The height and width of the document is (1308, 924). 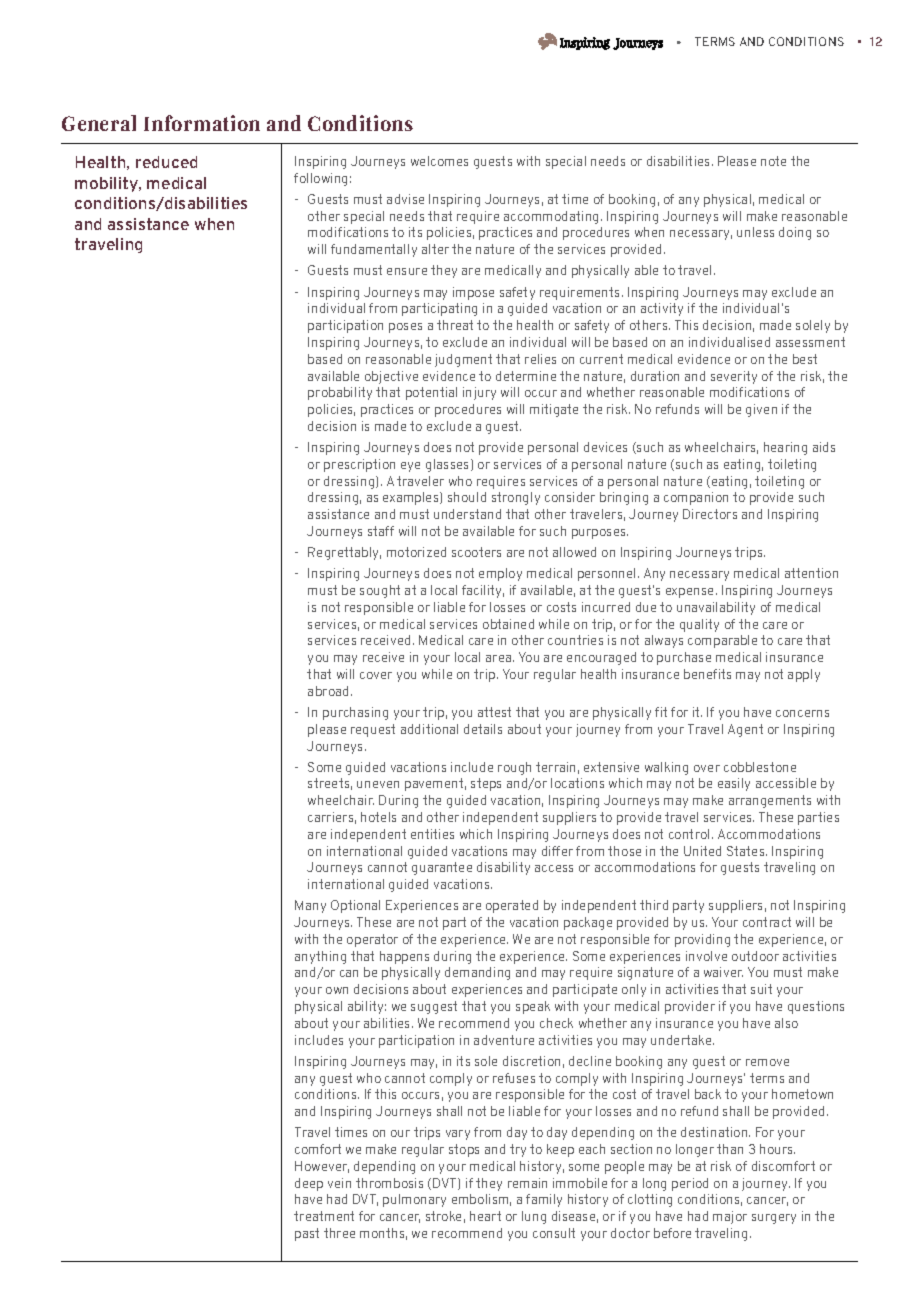 I want to click on attest, so click(x=494, y=712).
